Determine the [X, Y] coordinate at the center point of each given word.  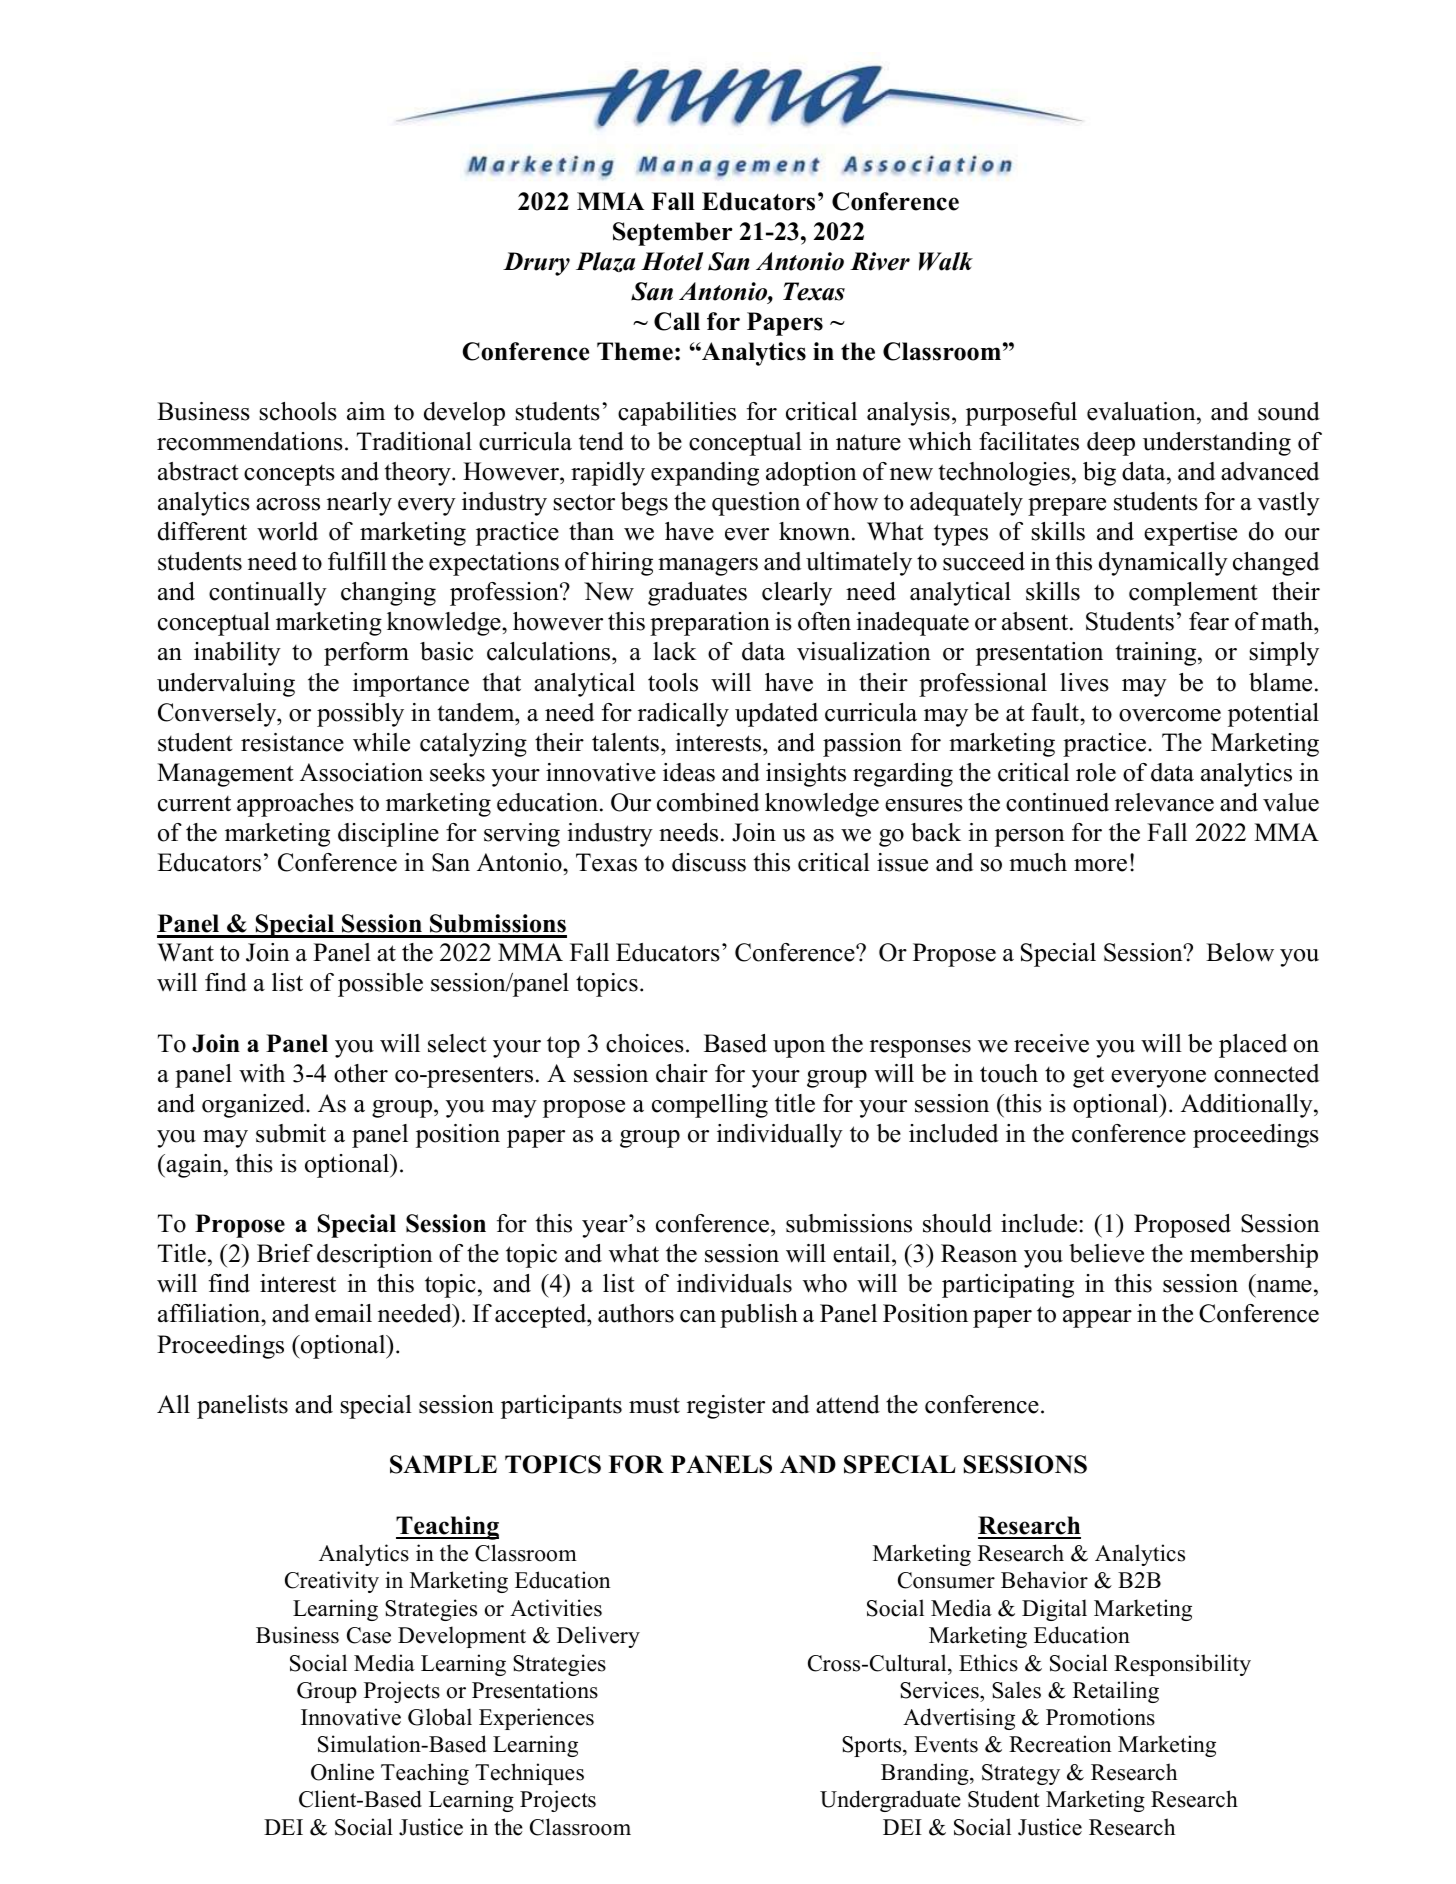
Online [342, 1772]
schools [298, 411]
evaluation [1142, 411]
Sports [873, 1746]
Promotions [1100, 1717]
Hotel [672, 261]
